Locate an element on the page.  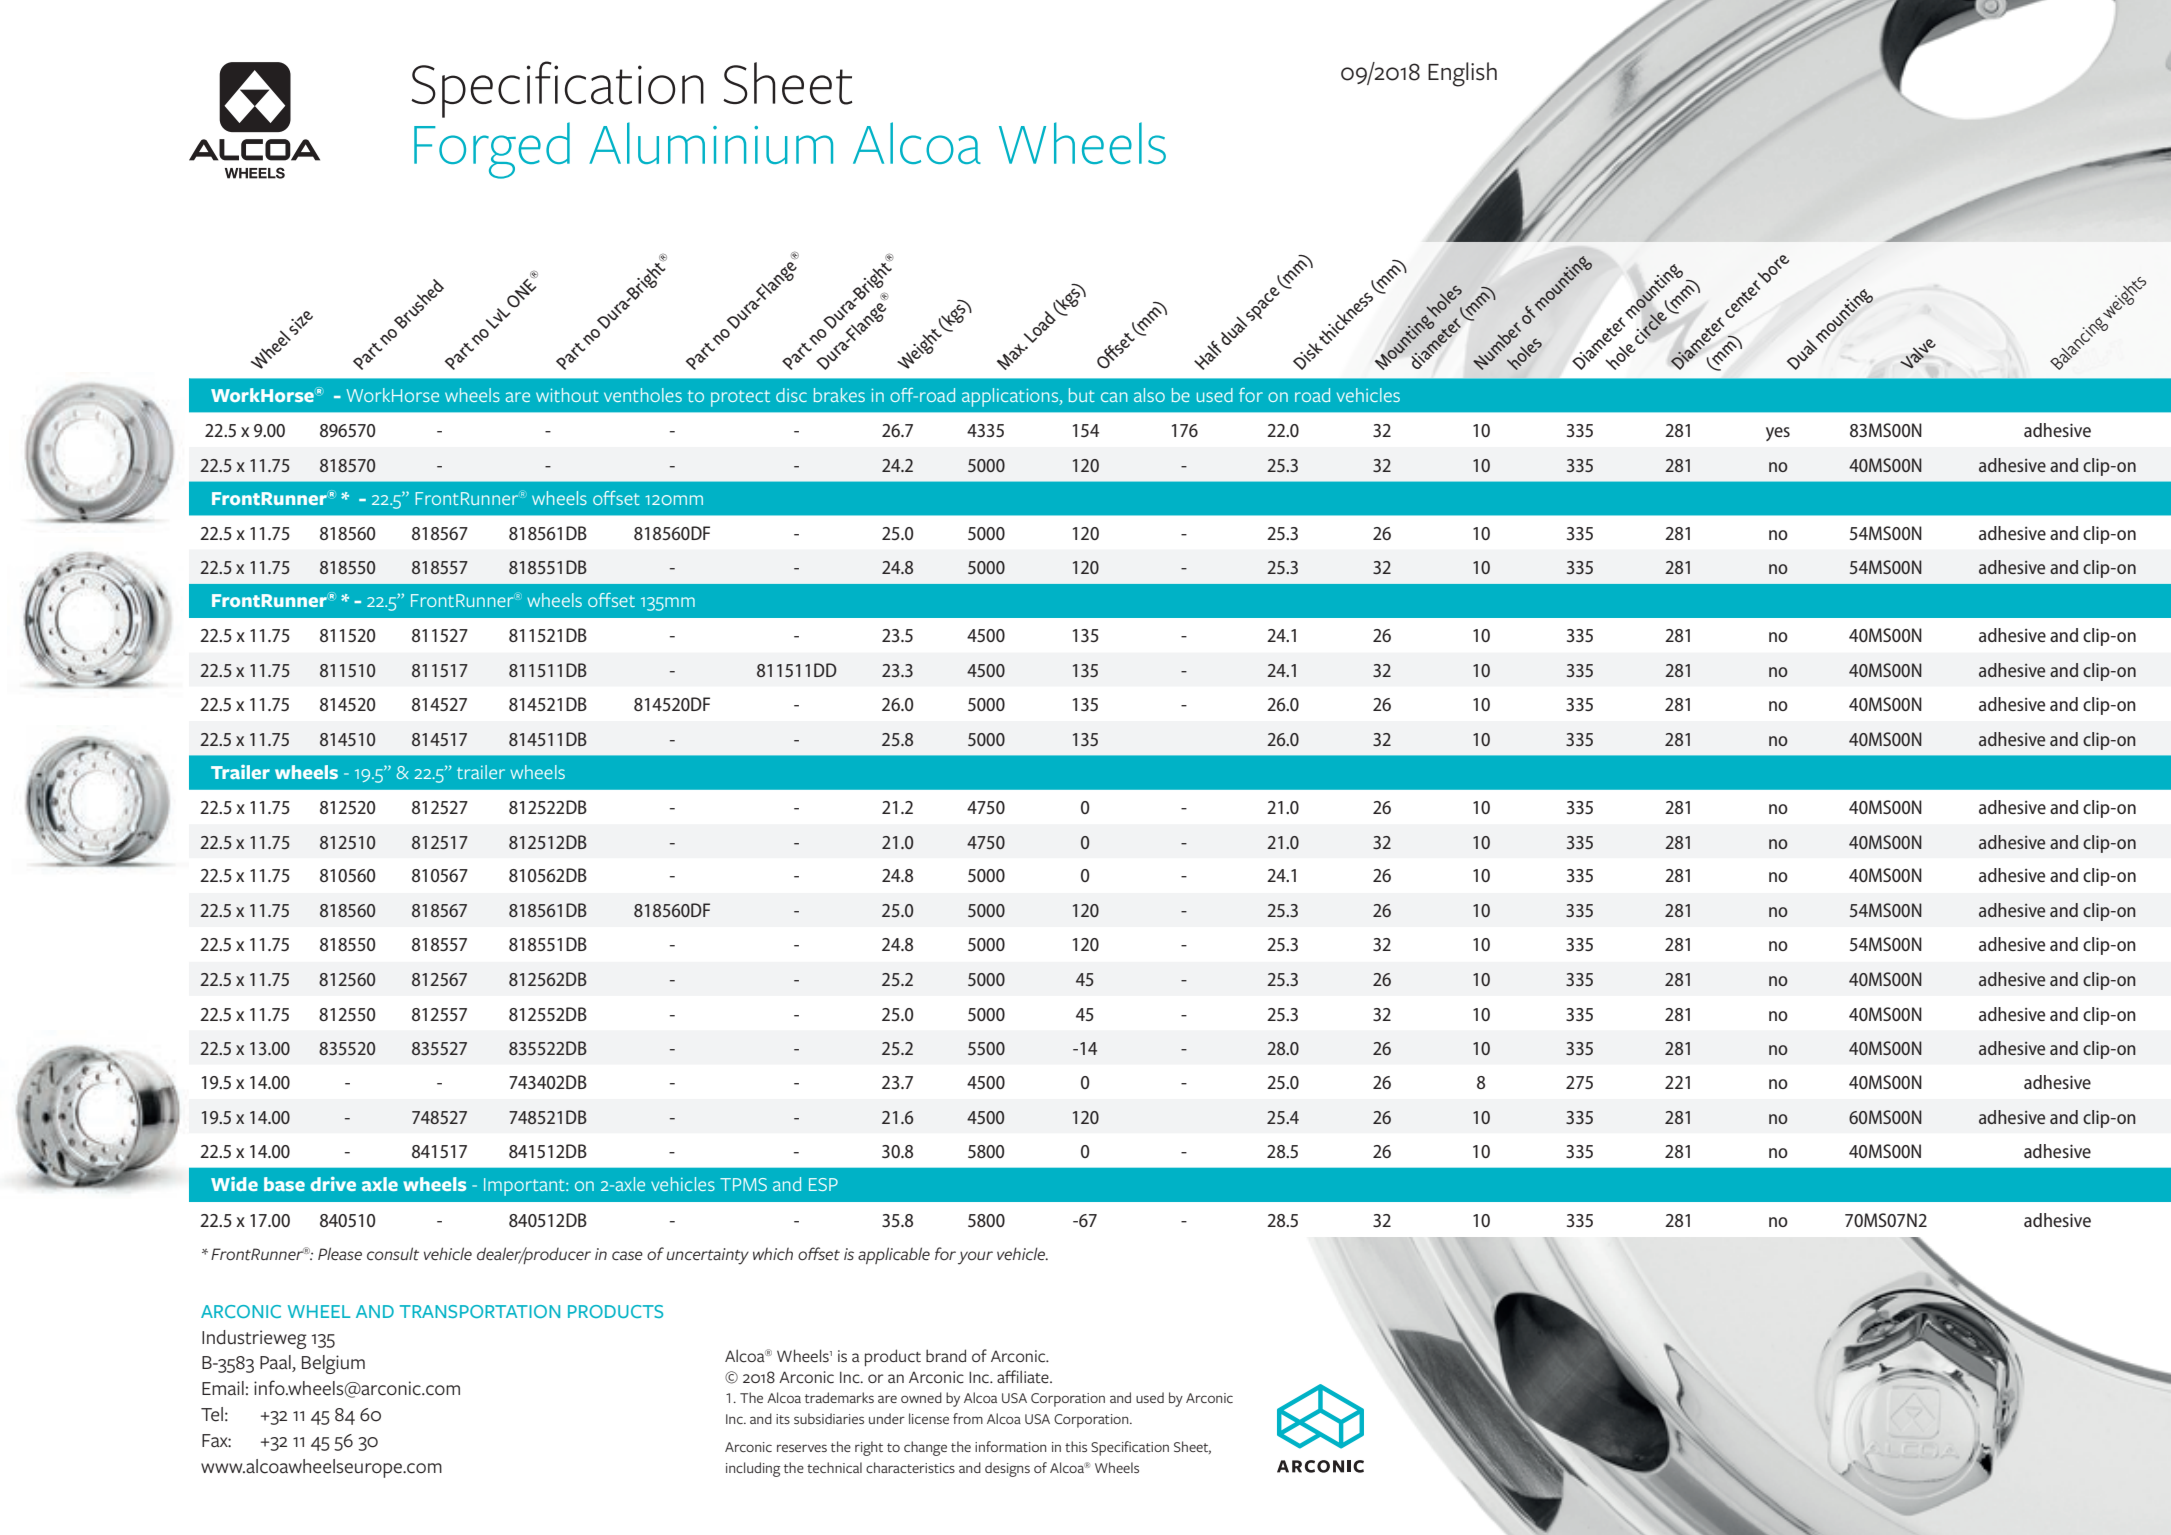
yes is located at coordinates (1778, 434).
